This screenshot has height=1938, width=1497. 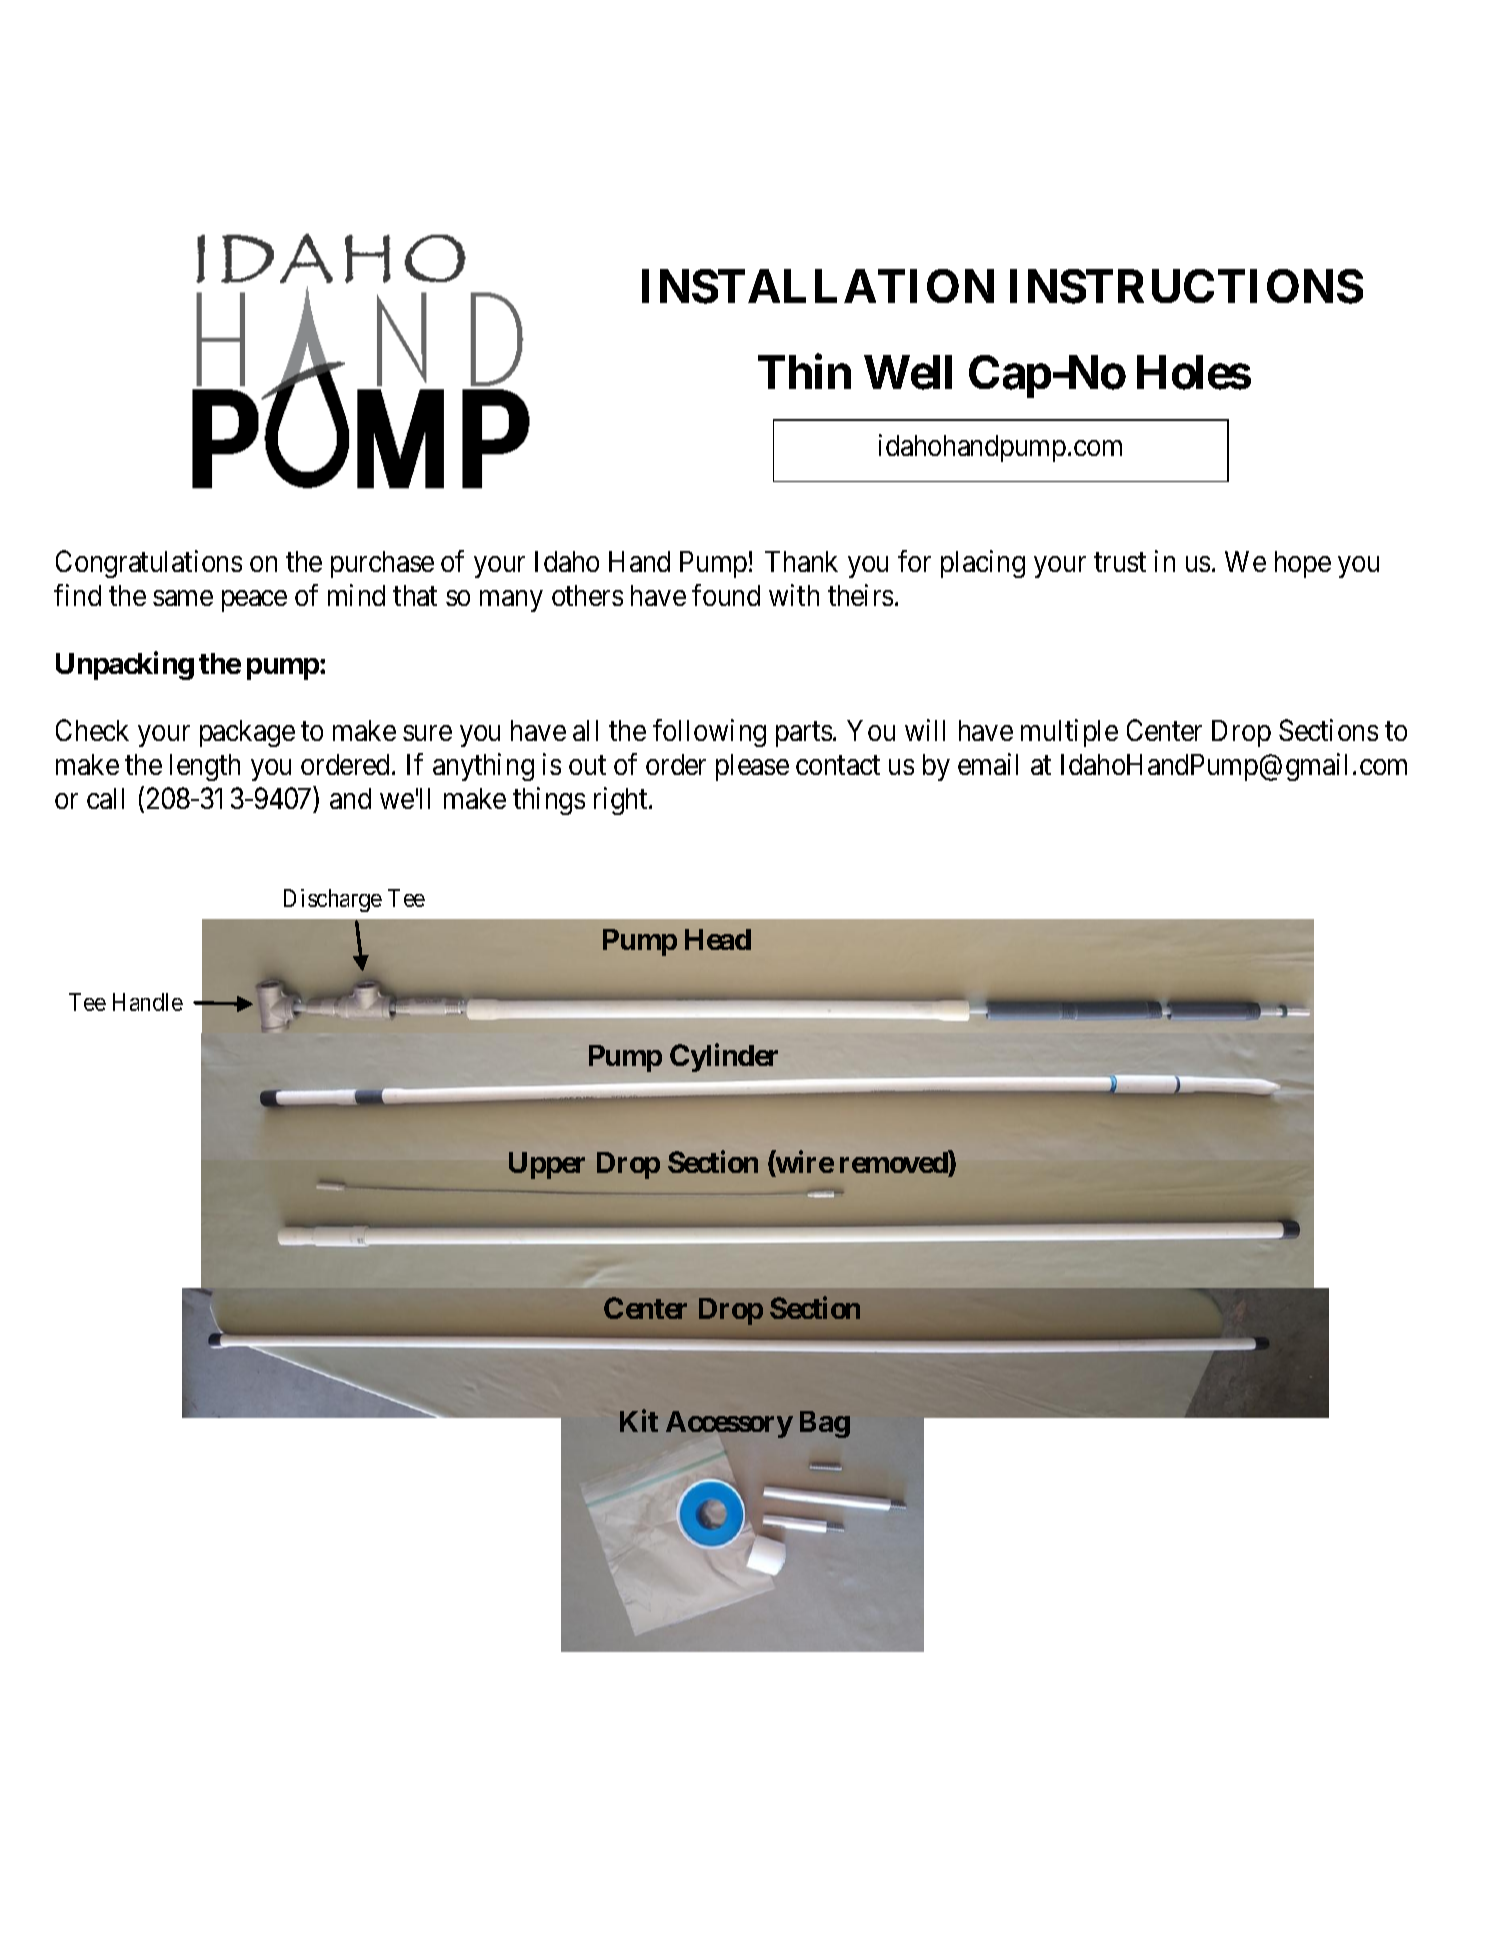 I want to click on peace, so click(x=254, y=601).
